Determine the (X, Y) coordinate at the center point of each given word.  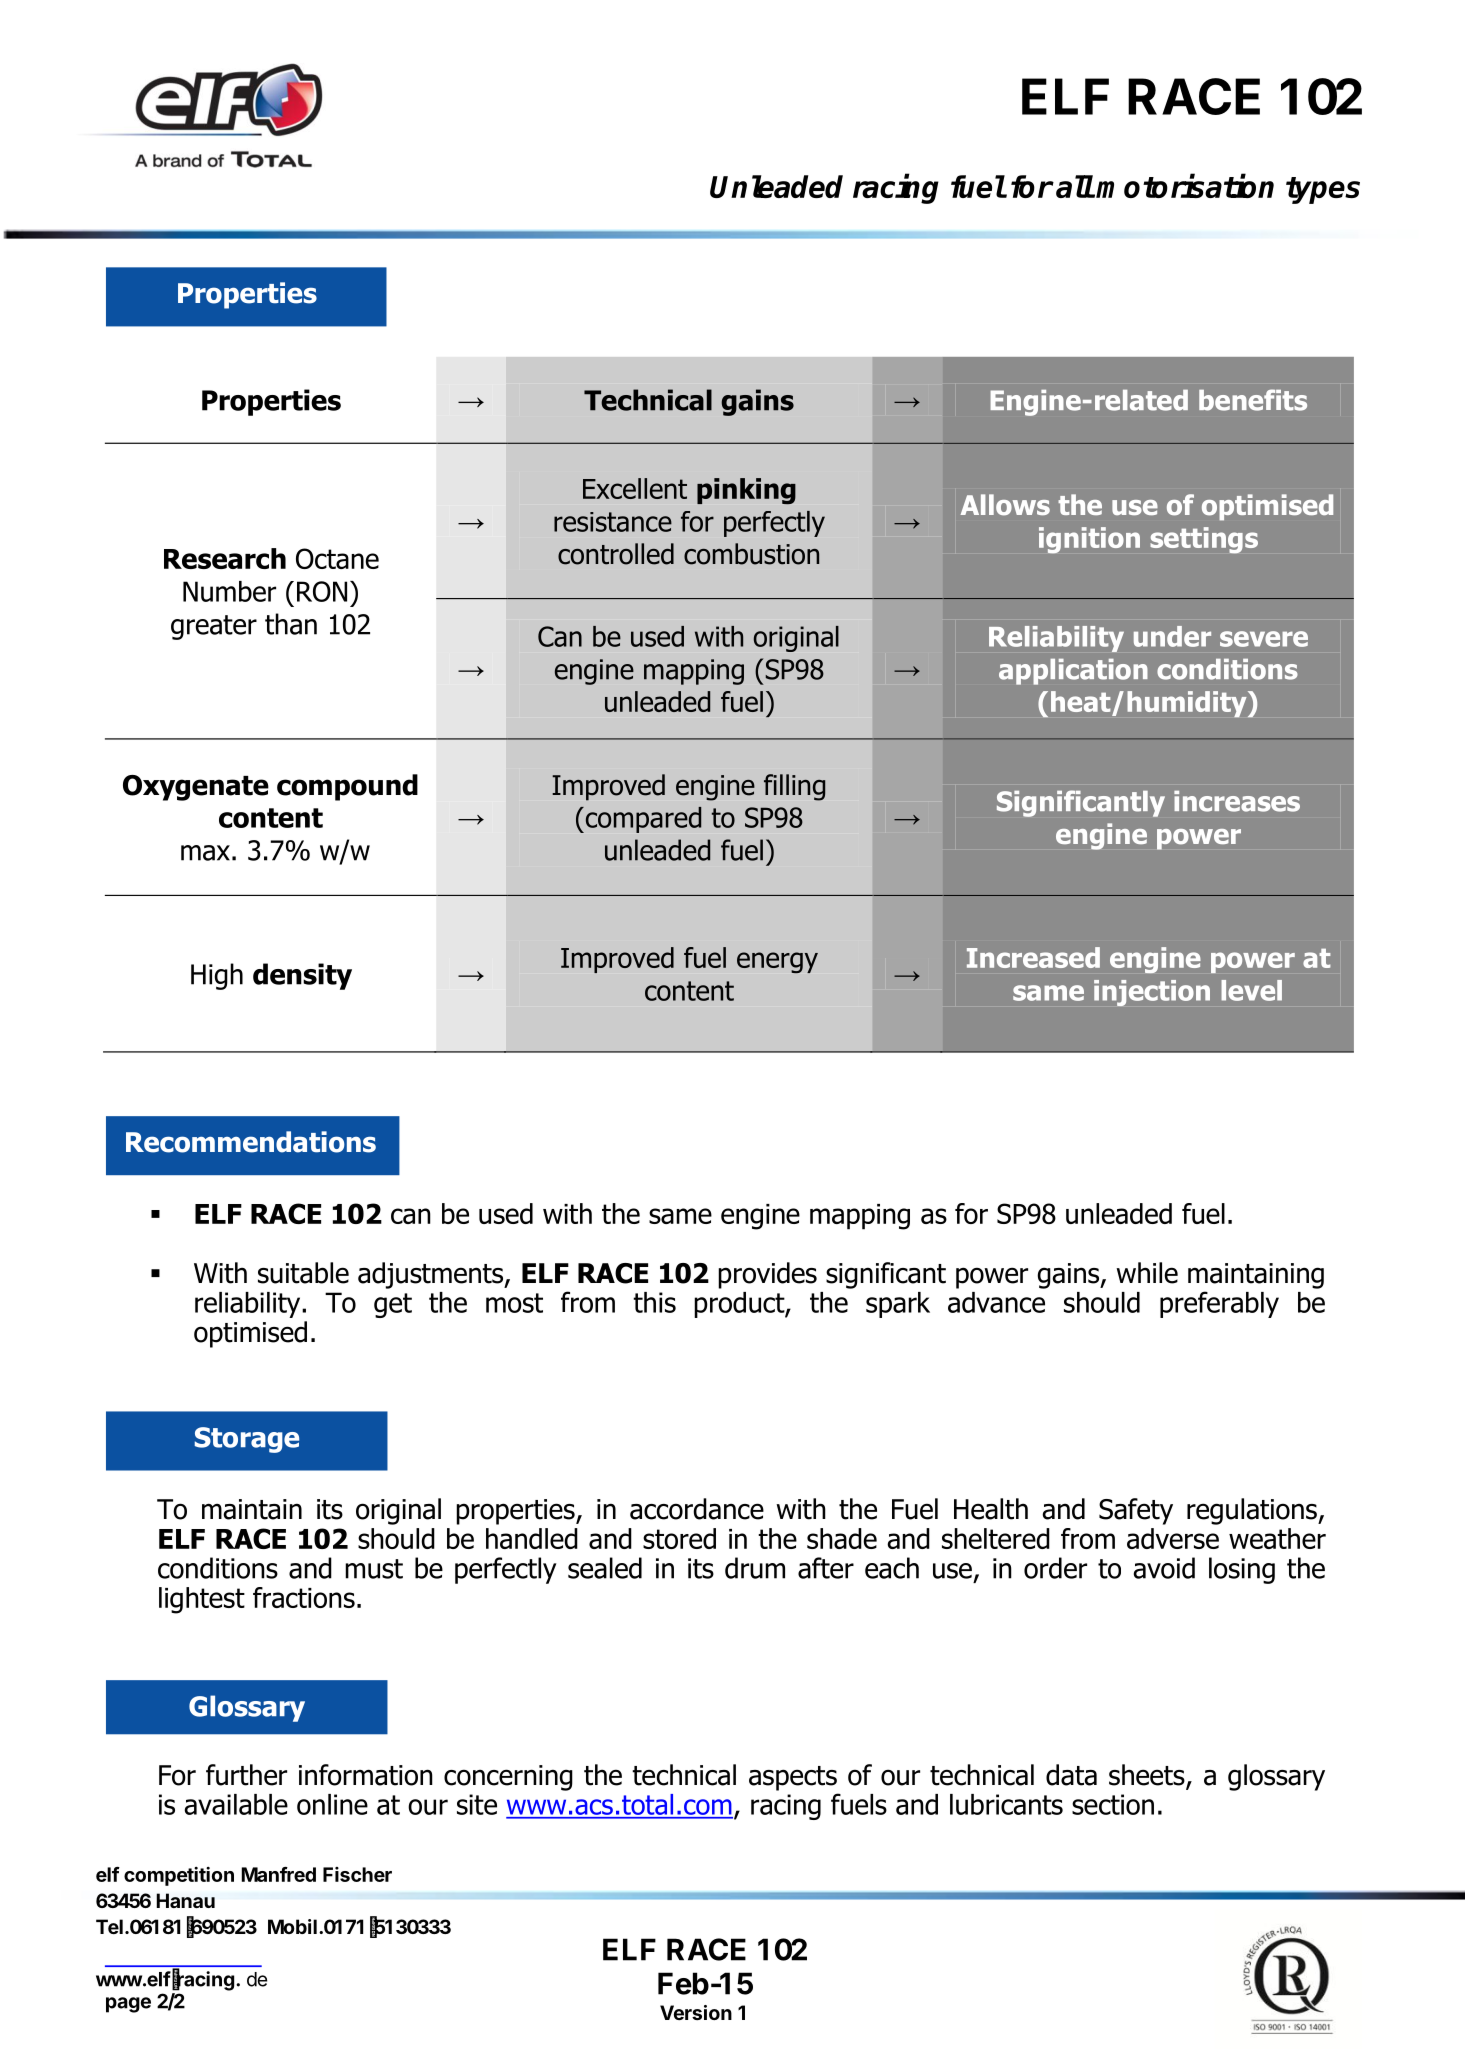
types (1323, 190)
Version (696, 2012)
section (1113, 1804)
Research (225, 558)
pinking (746, 491)
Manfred (278, 1874)
